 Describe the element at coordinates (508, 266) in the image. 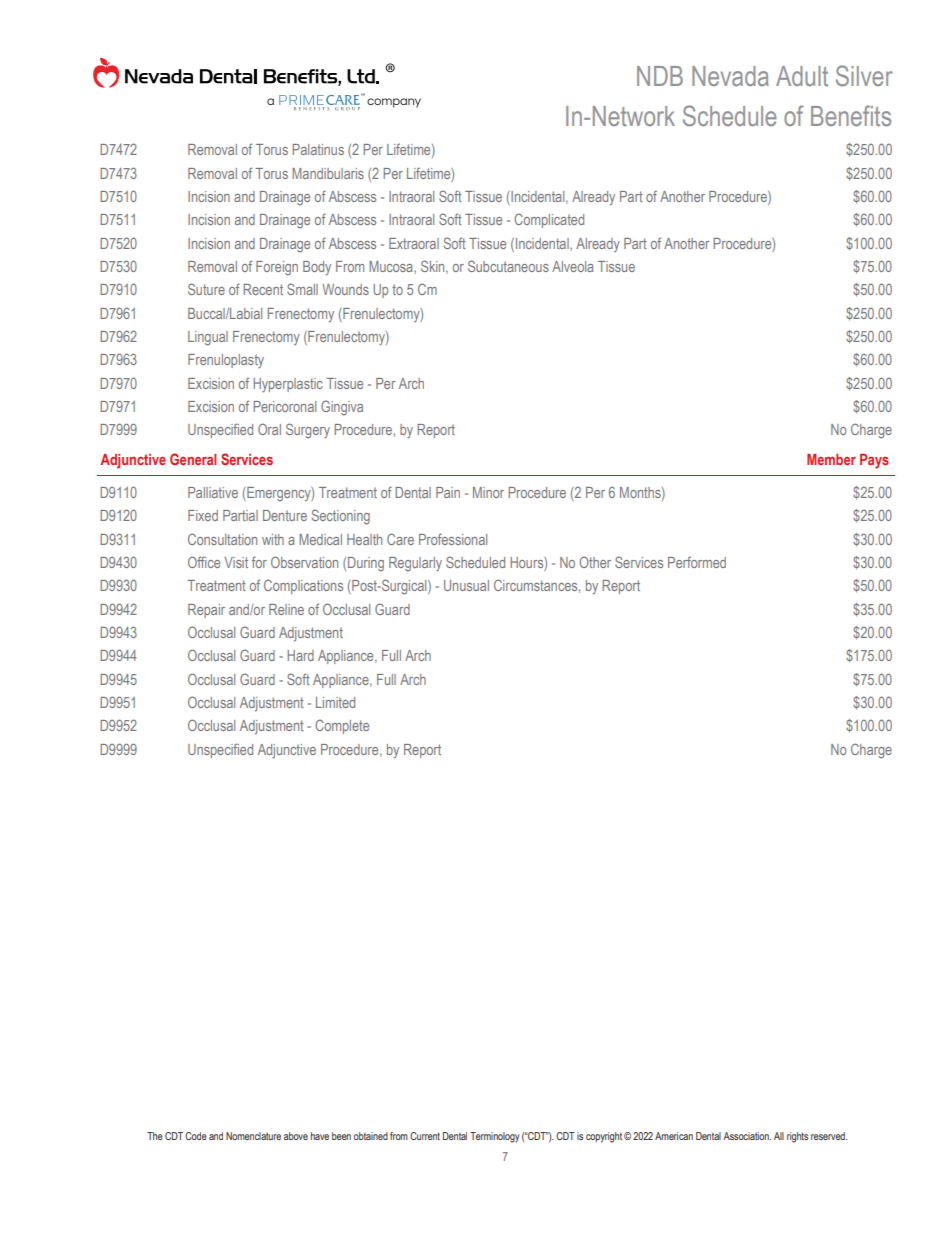

I see `Subcutaneous` at that location.
